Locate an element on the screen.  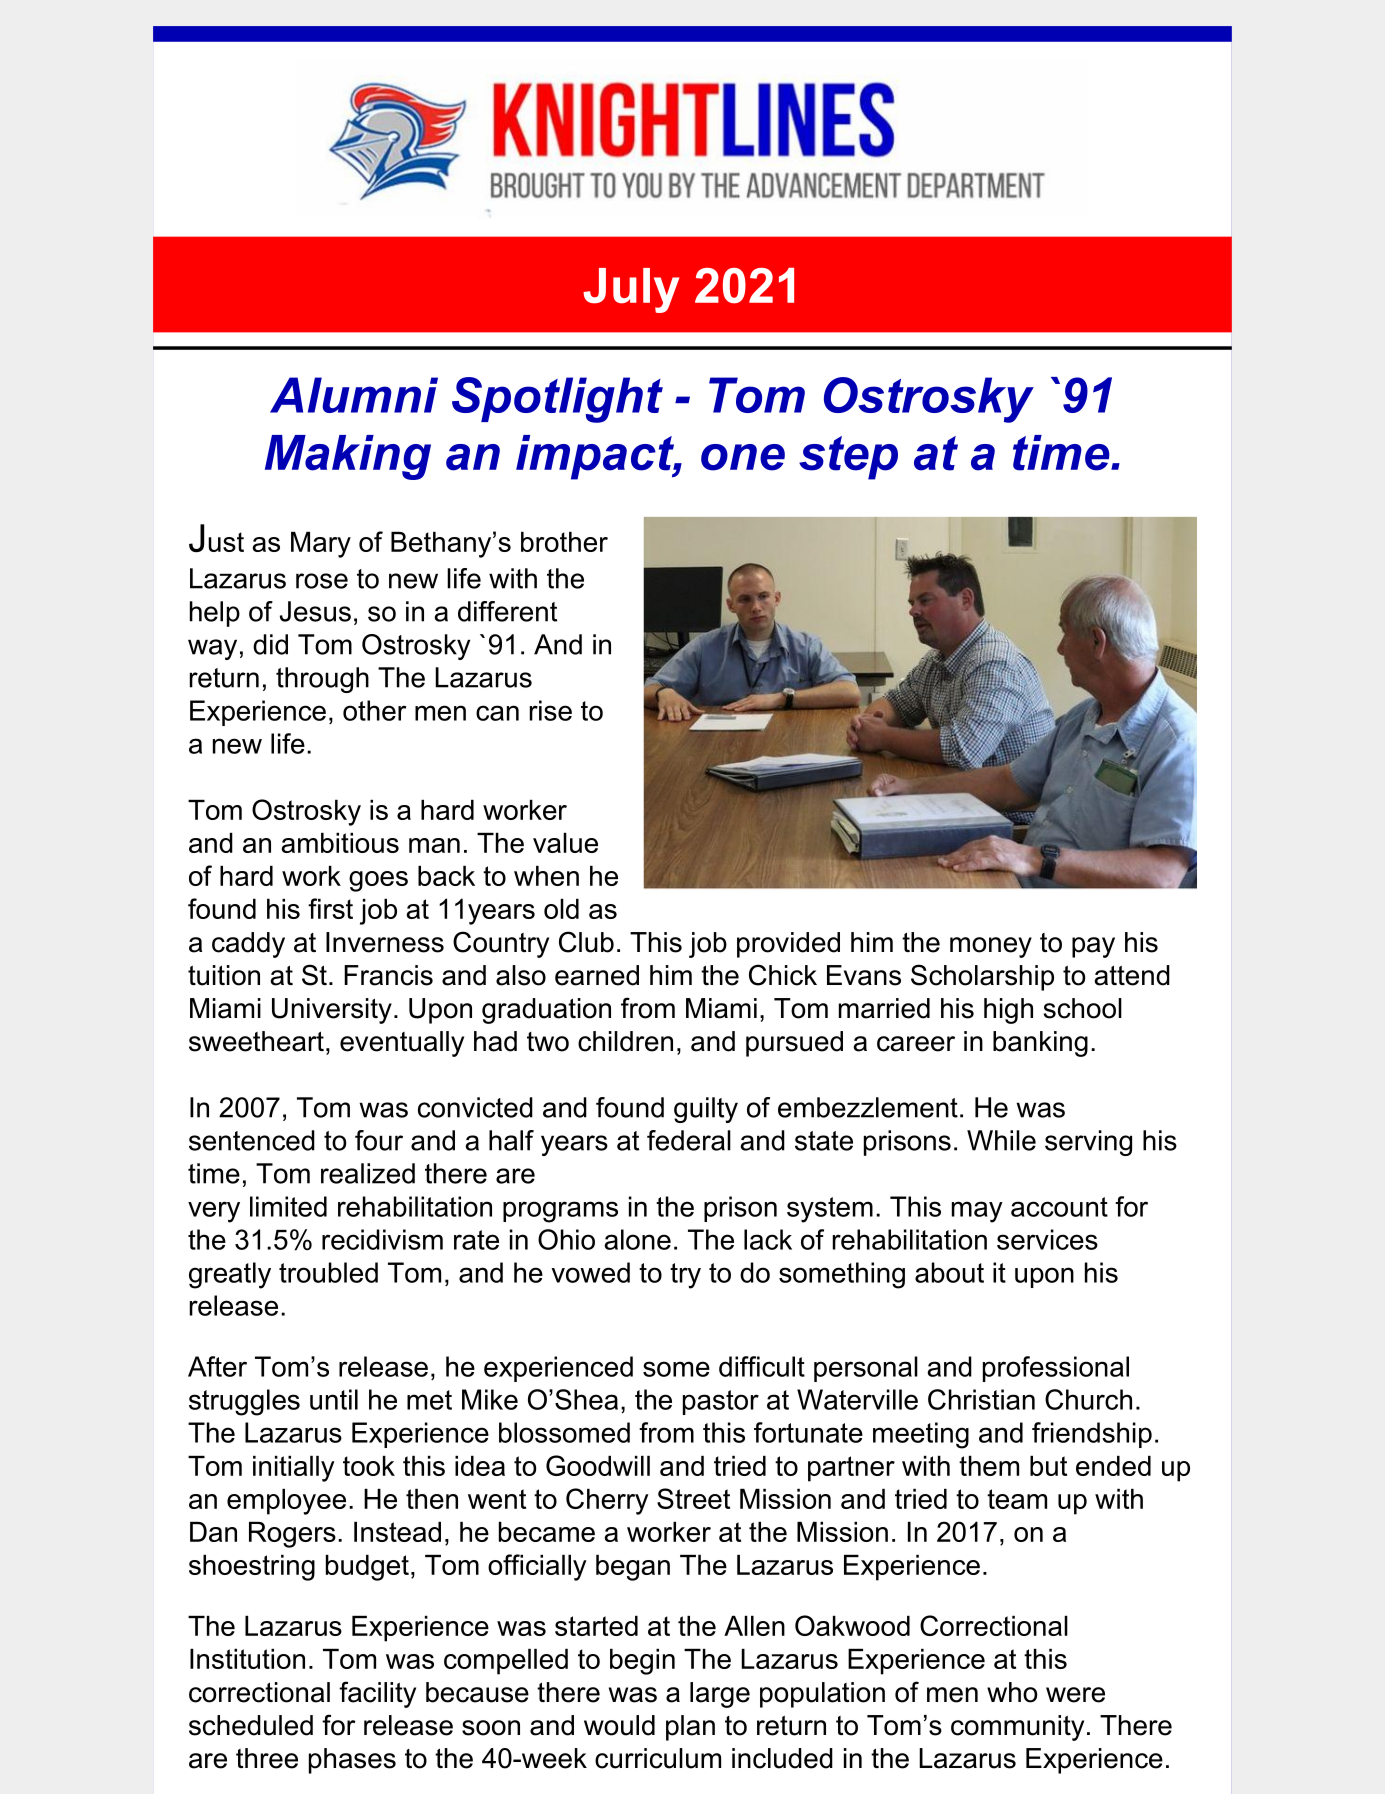
University is located at coordinates (332, 1011).
